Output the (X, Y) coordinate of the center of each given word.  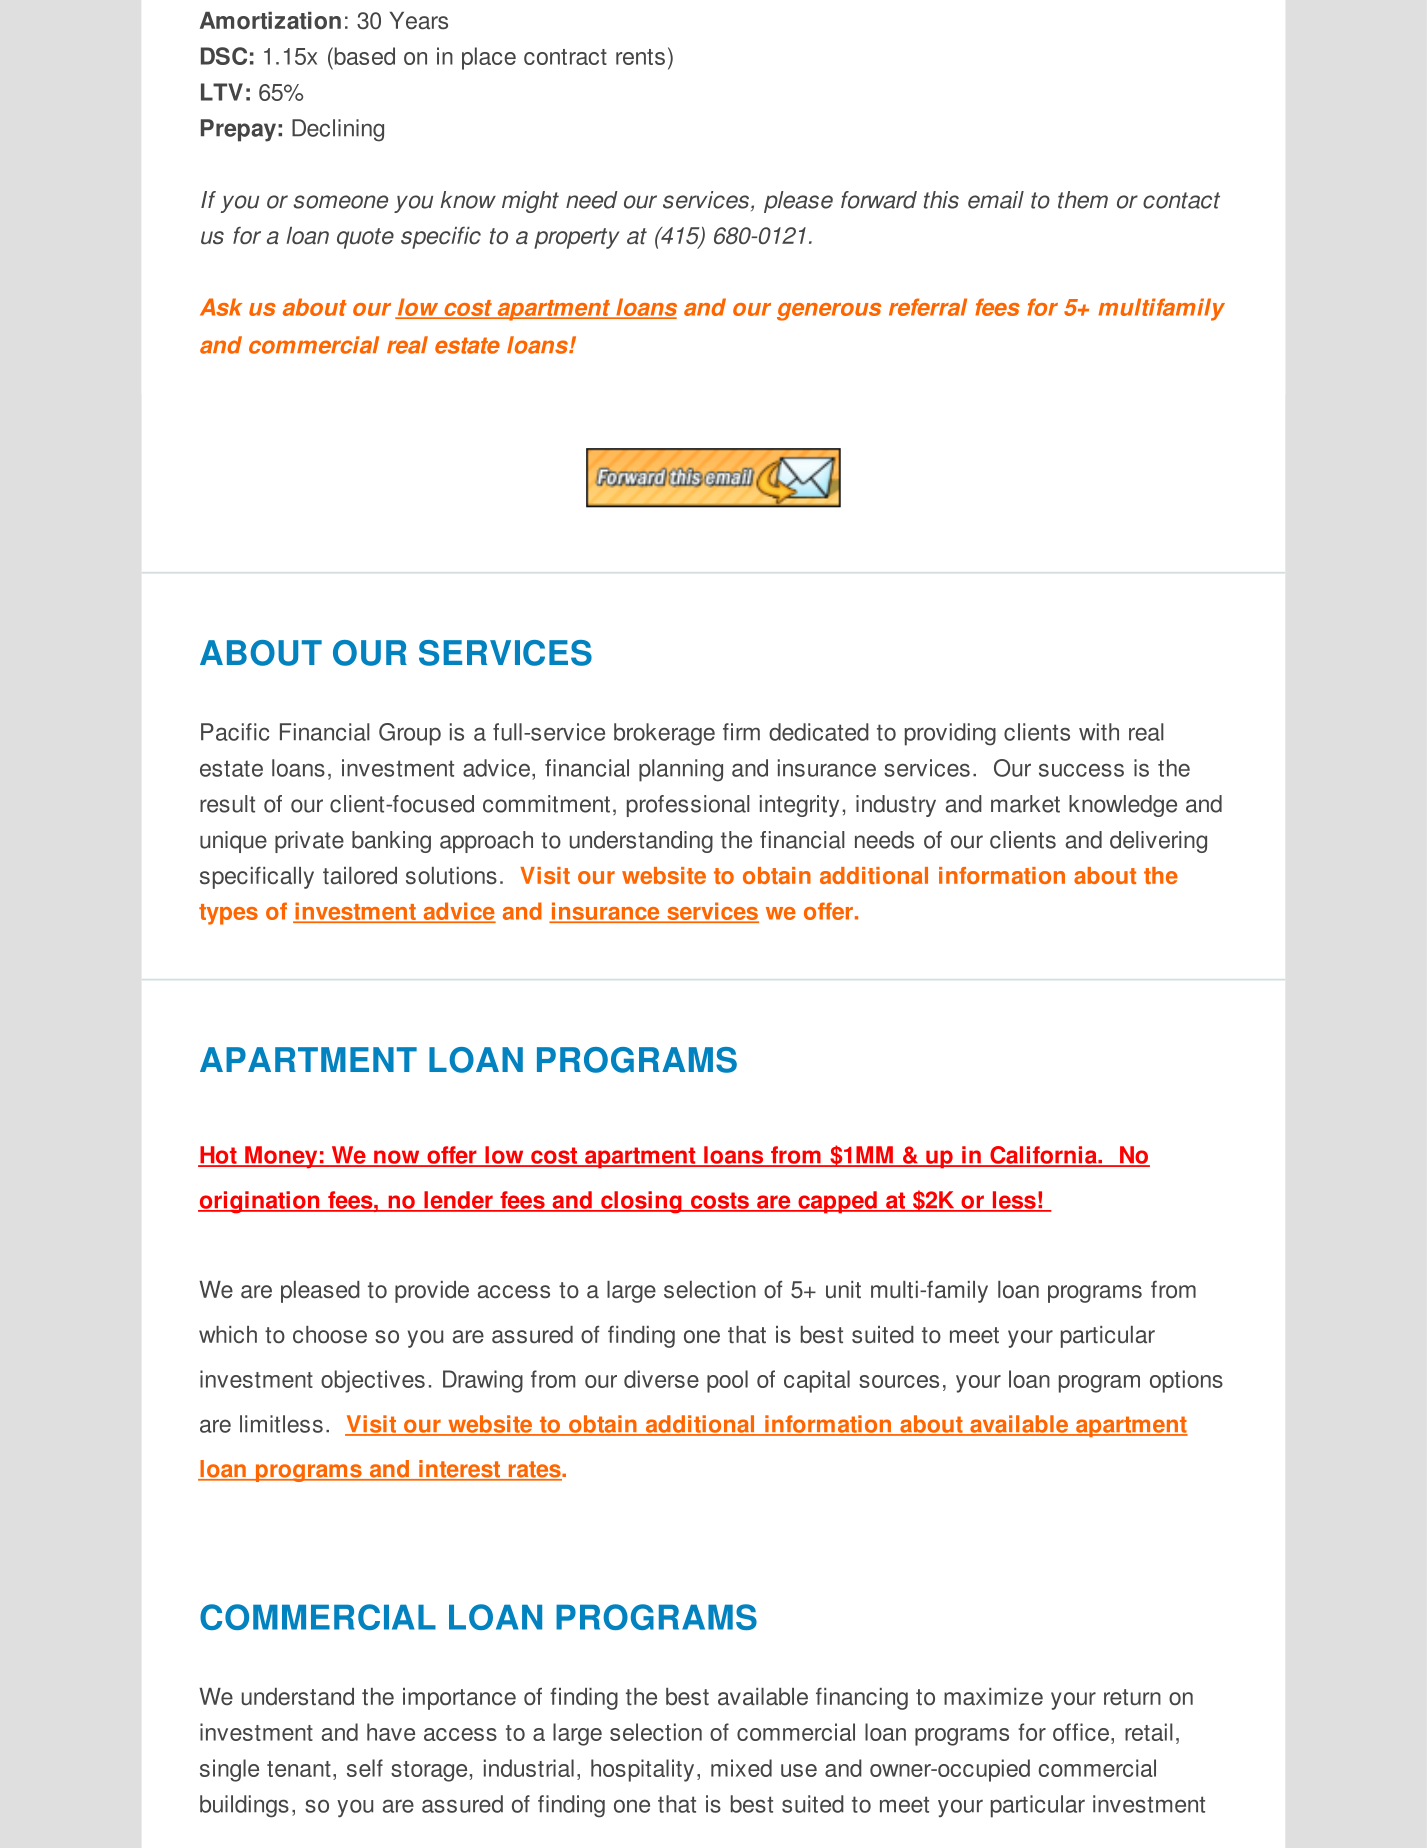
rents (640, 57)
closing (641, 1202)
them (1083, 200)
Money (281, 1157)
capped (837, 1202)
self (365, 1768)
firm (741, 731)
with (1099, 732)
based (363, 56)
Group (410, 734)
